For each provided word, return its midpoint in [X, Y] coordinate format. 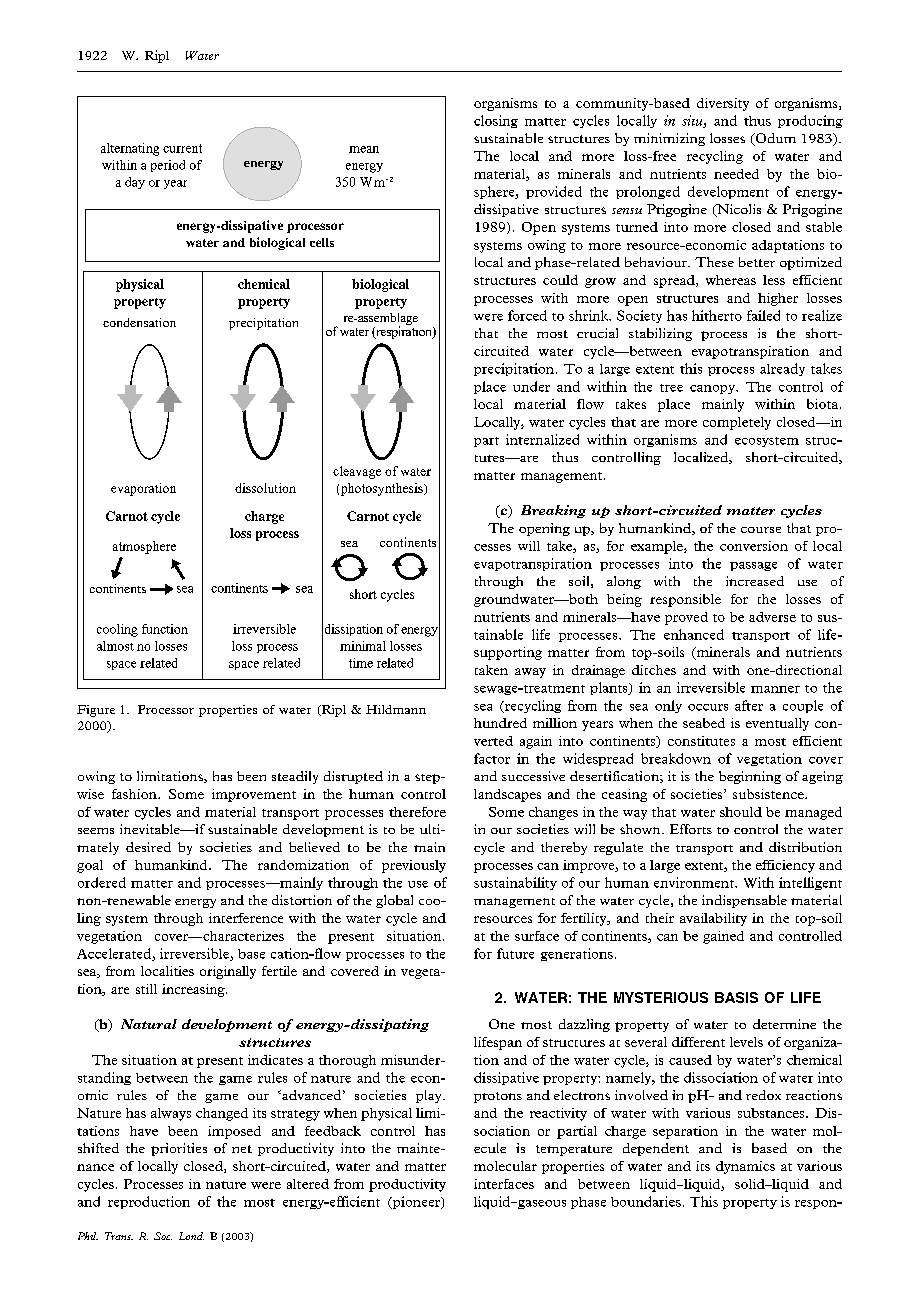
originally [228, 972]
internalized [542, 439]
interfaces [504, 1184]
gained [723, 937]
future [515, 953]
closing [496, 121]
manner [775, 689]
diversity [723, 104]
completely [737, 423]
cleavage [357, 472]
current [182, 148]
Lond [191, 1236]
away [530, 673]
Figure [96, 711]
